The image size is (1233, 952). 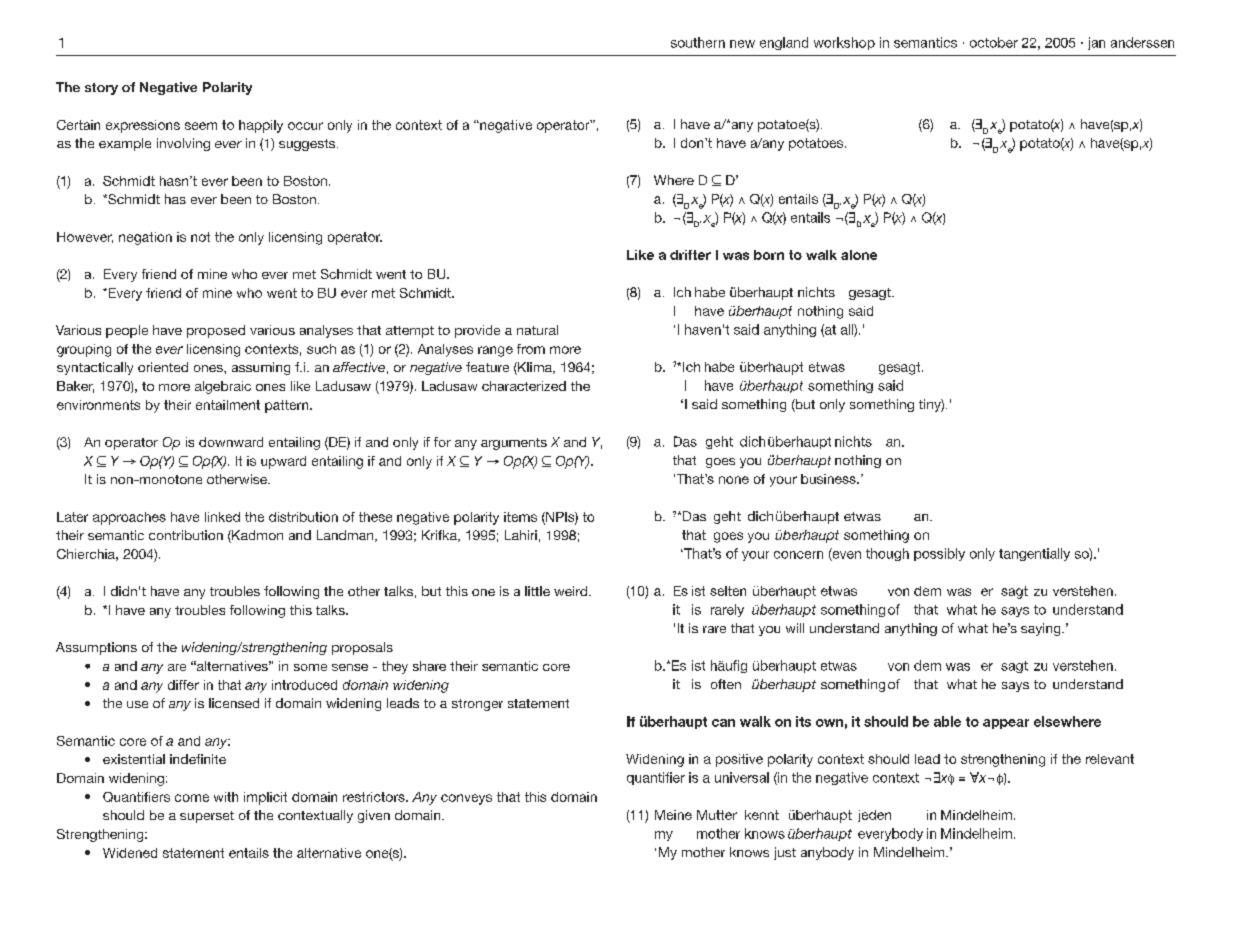 I want to click on alone, so click(x=859, y=255).
